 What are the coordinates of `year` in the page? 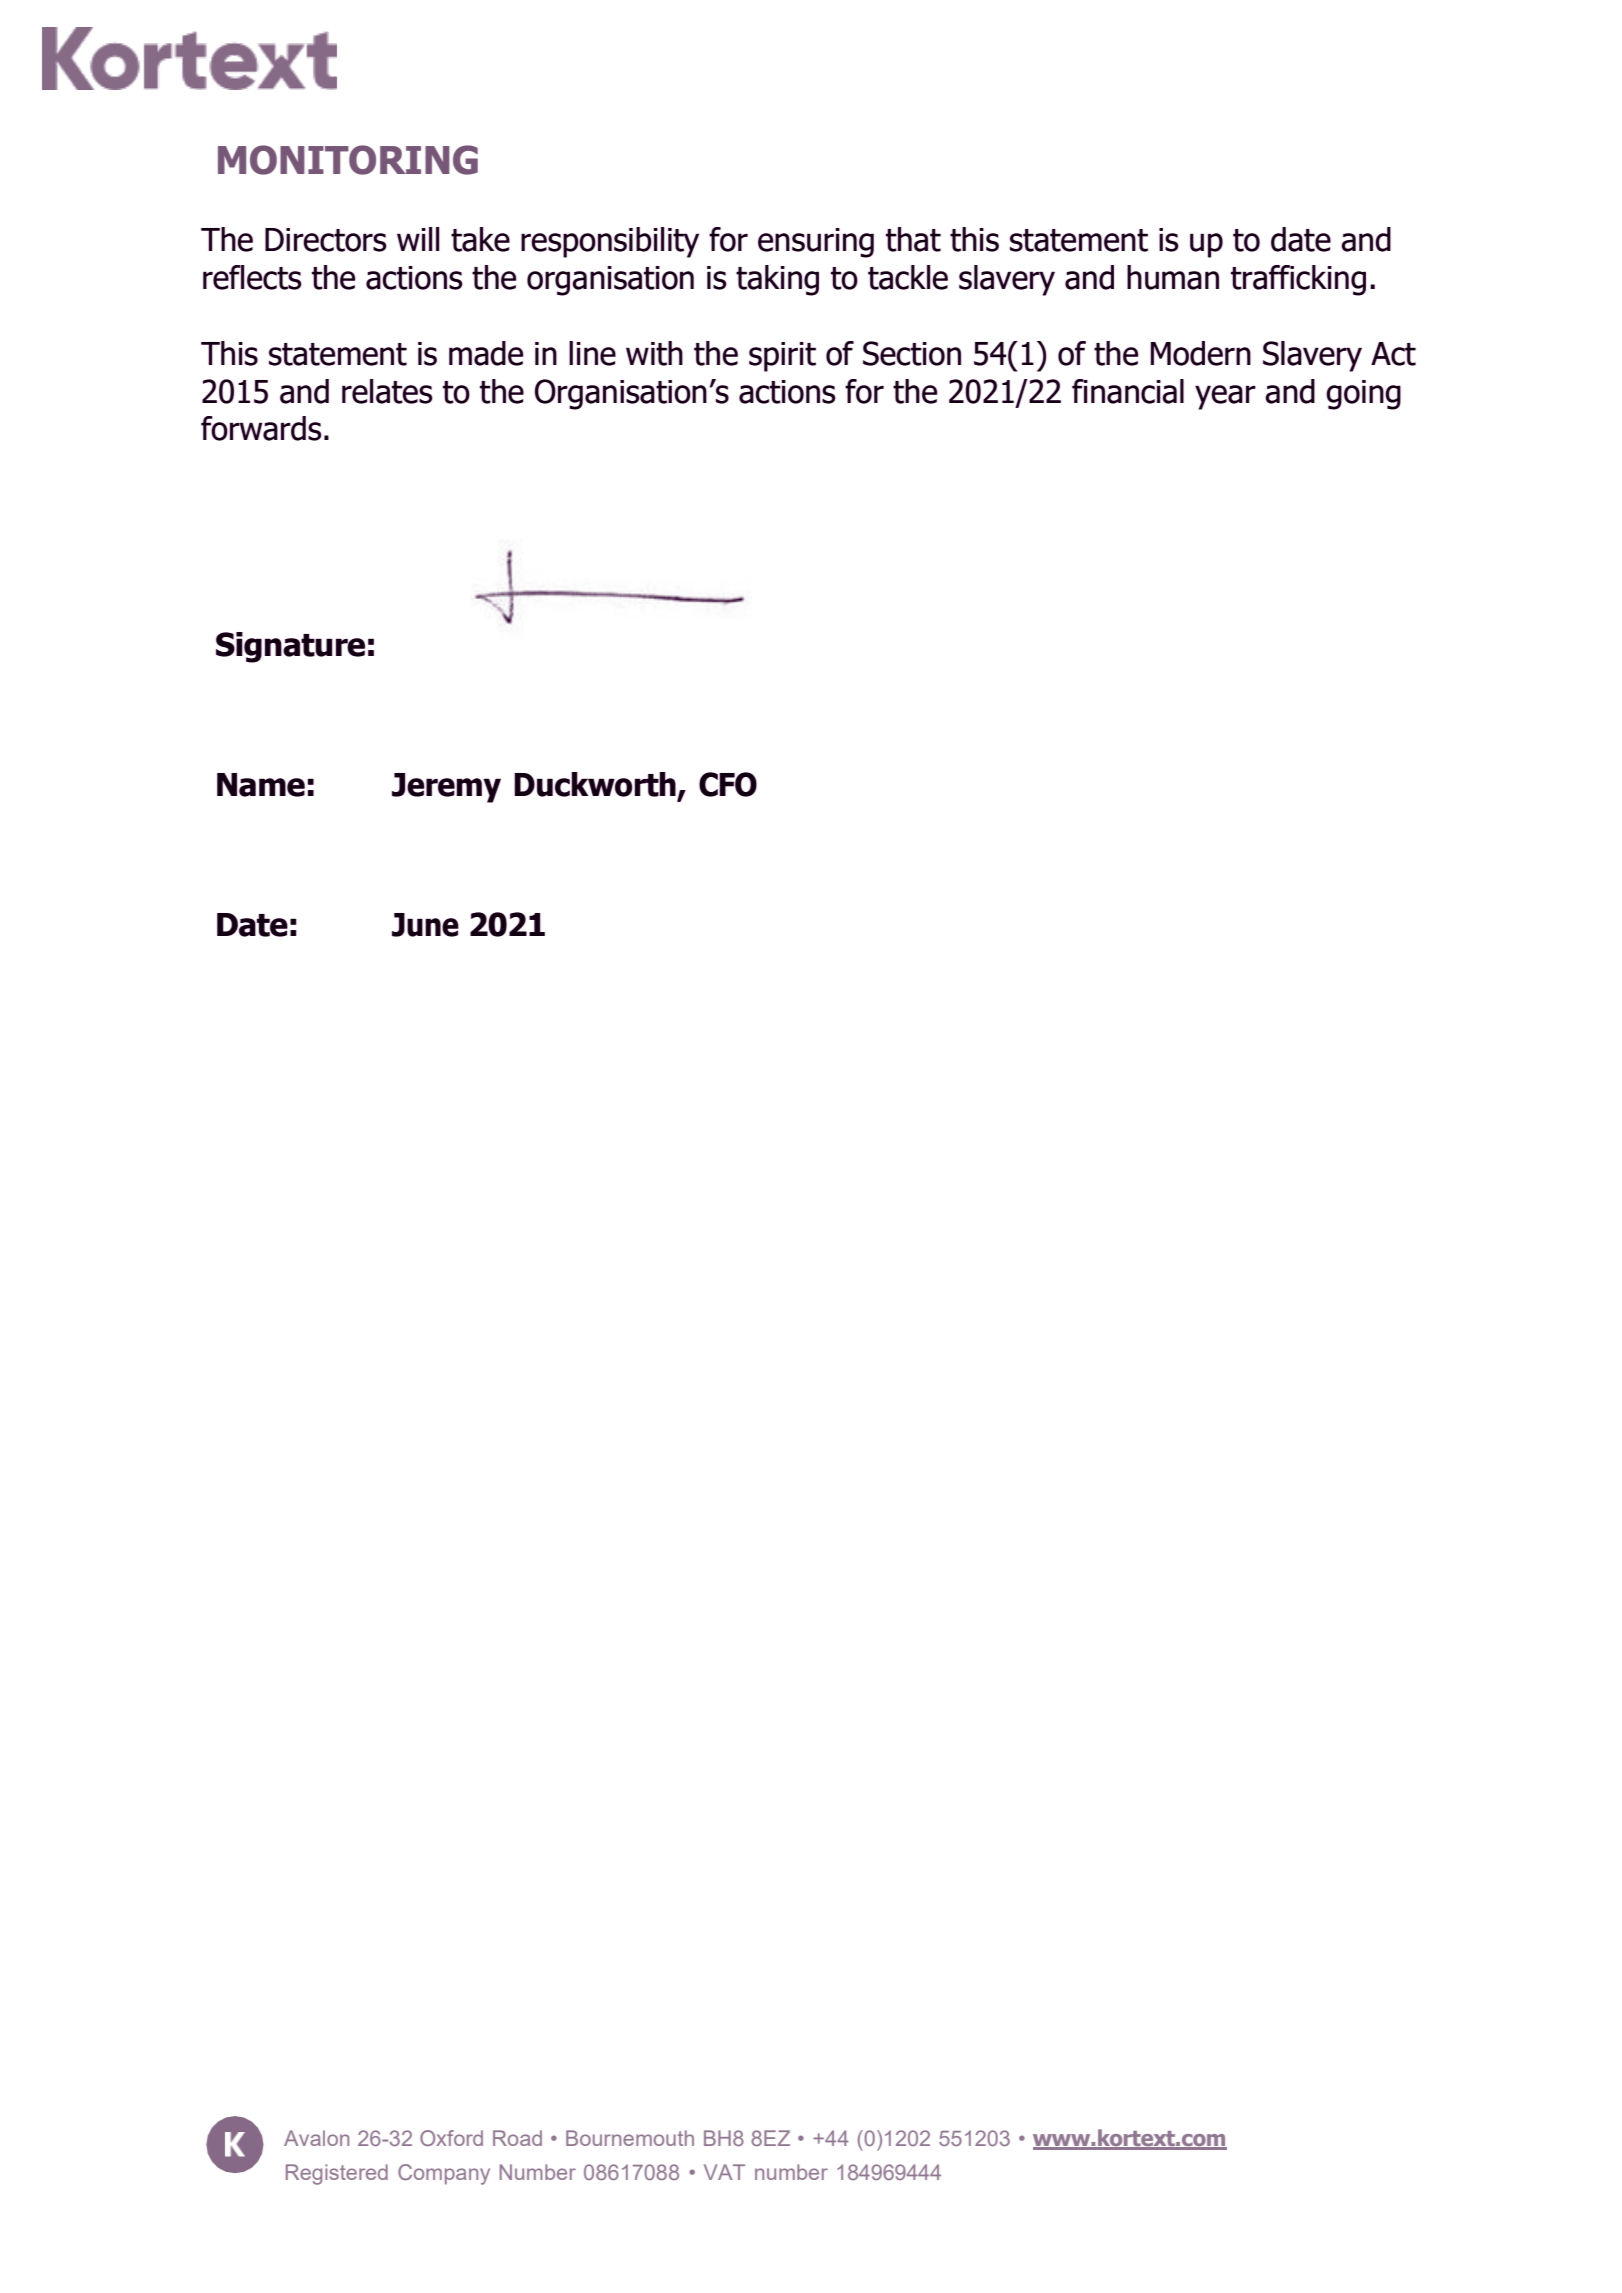 It's located at (1225, 397).
